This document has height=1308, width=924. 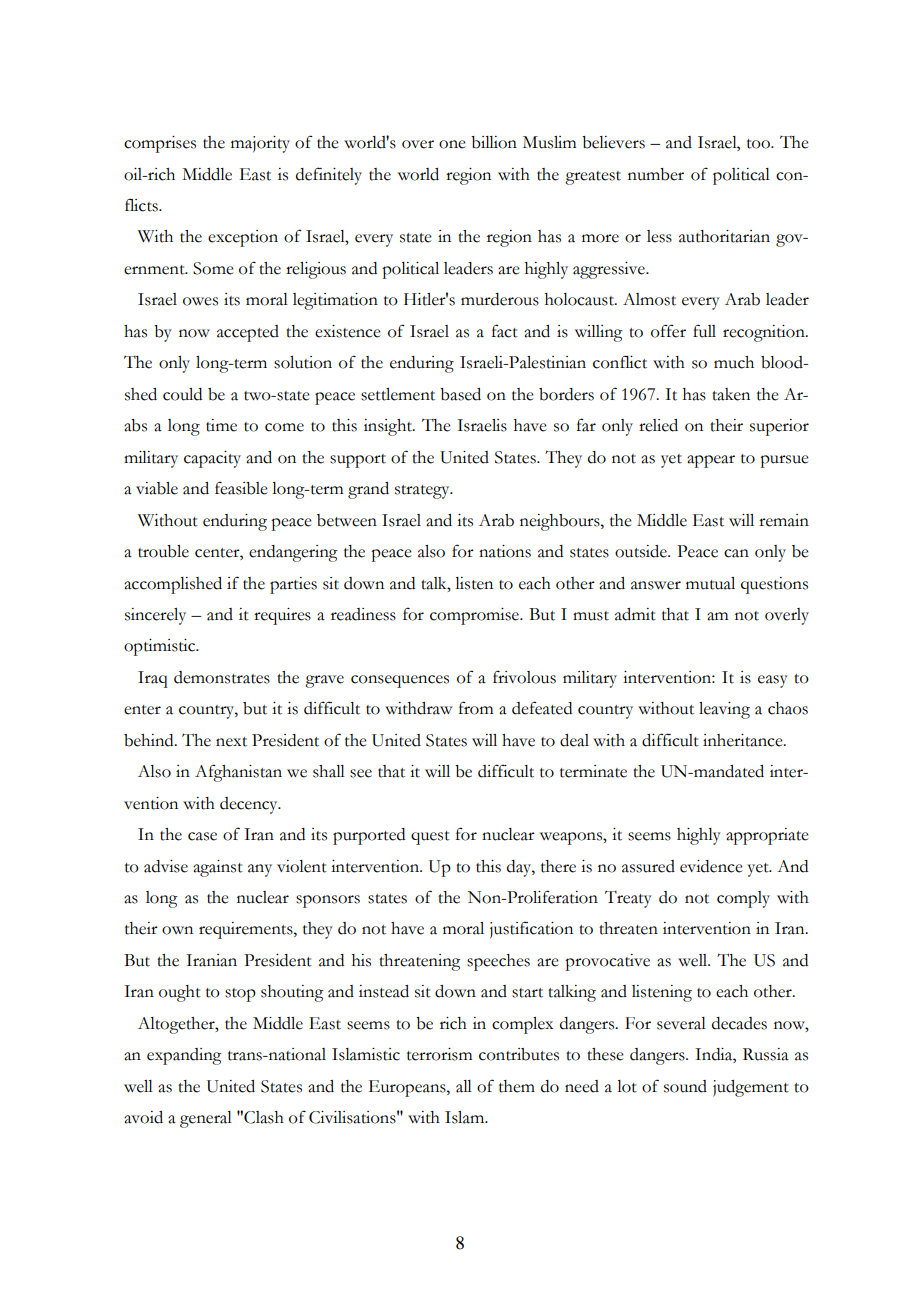 I want to click on compromise, so click(x=475, y=616).
